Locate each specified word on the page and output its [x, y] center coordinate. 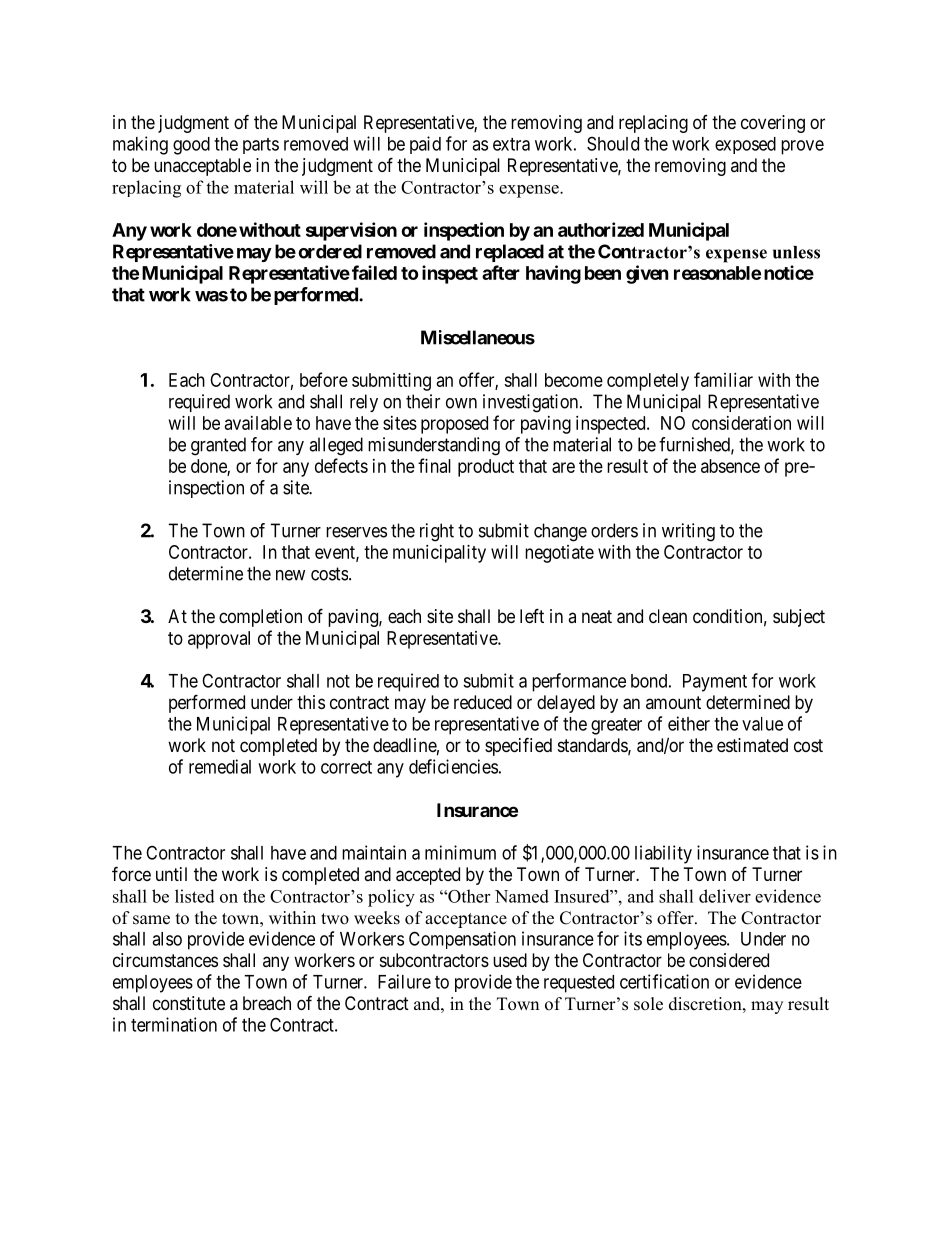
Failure [404, 981]
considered [729, 960]
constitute [189, 1003]
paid [425, 145]
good [191, 146]
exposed [745, 145]
